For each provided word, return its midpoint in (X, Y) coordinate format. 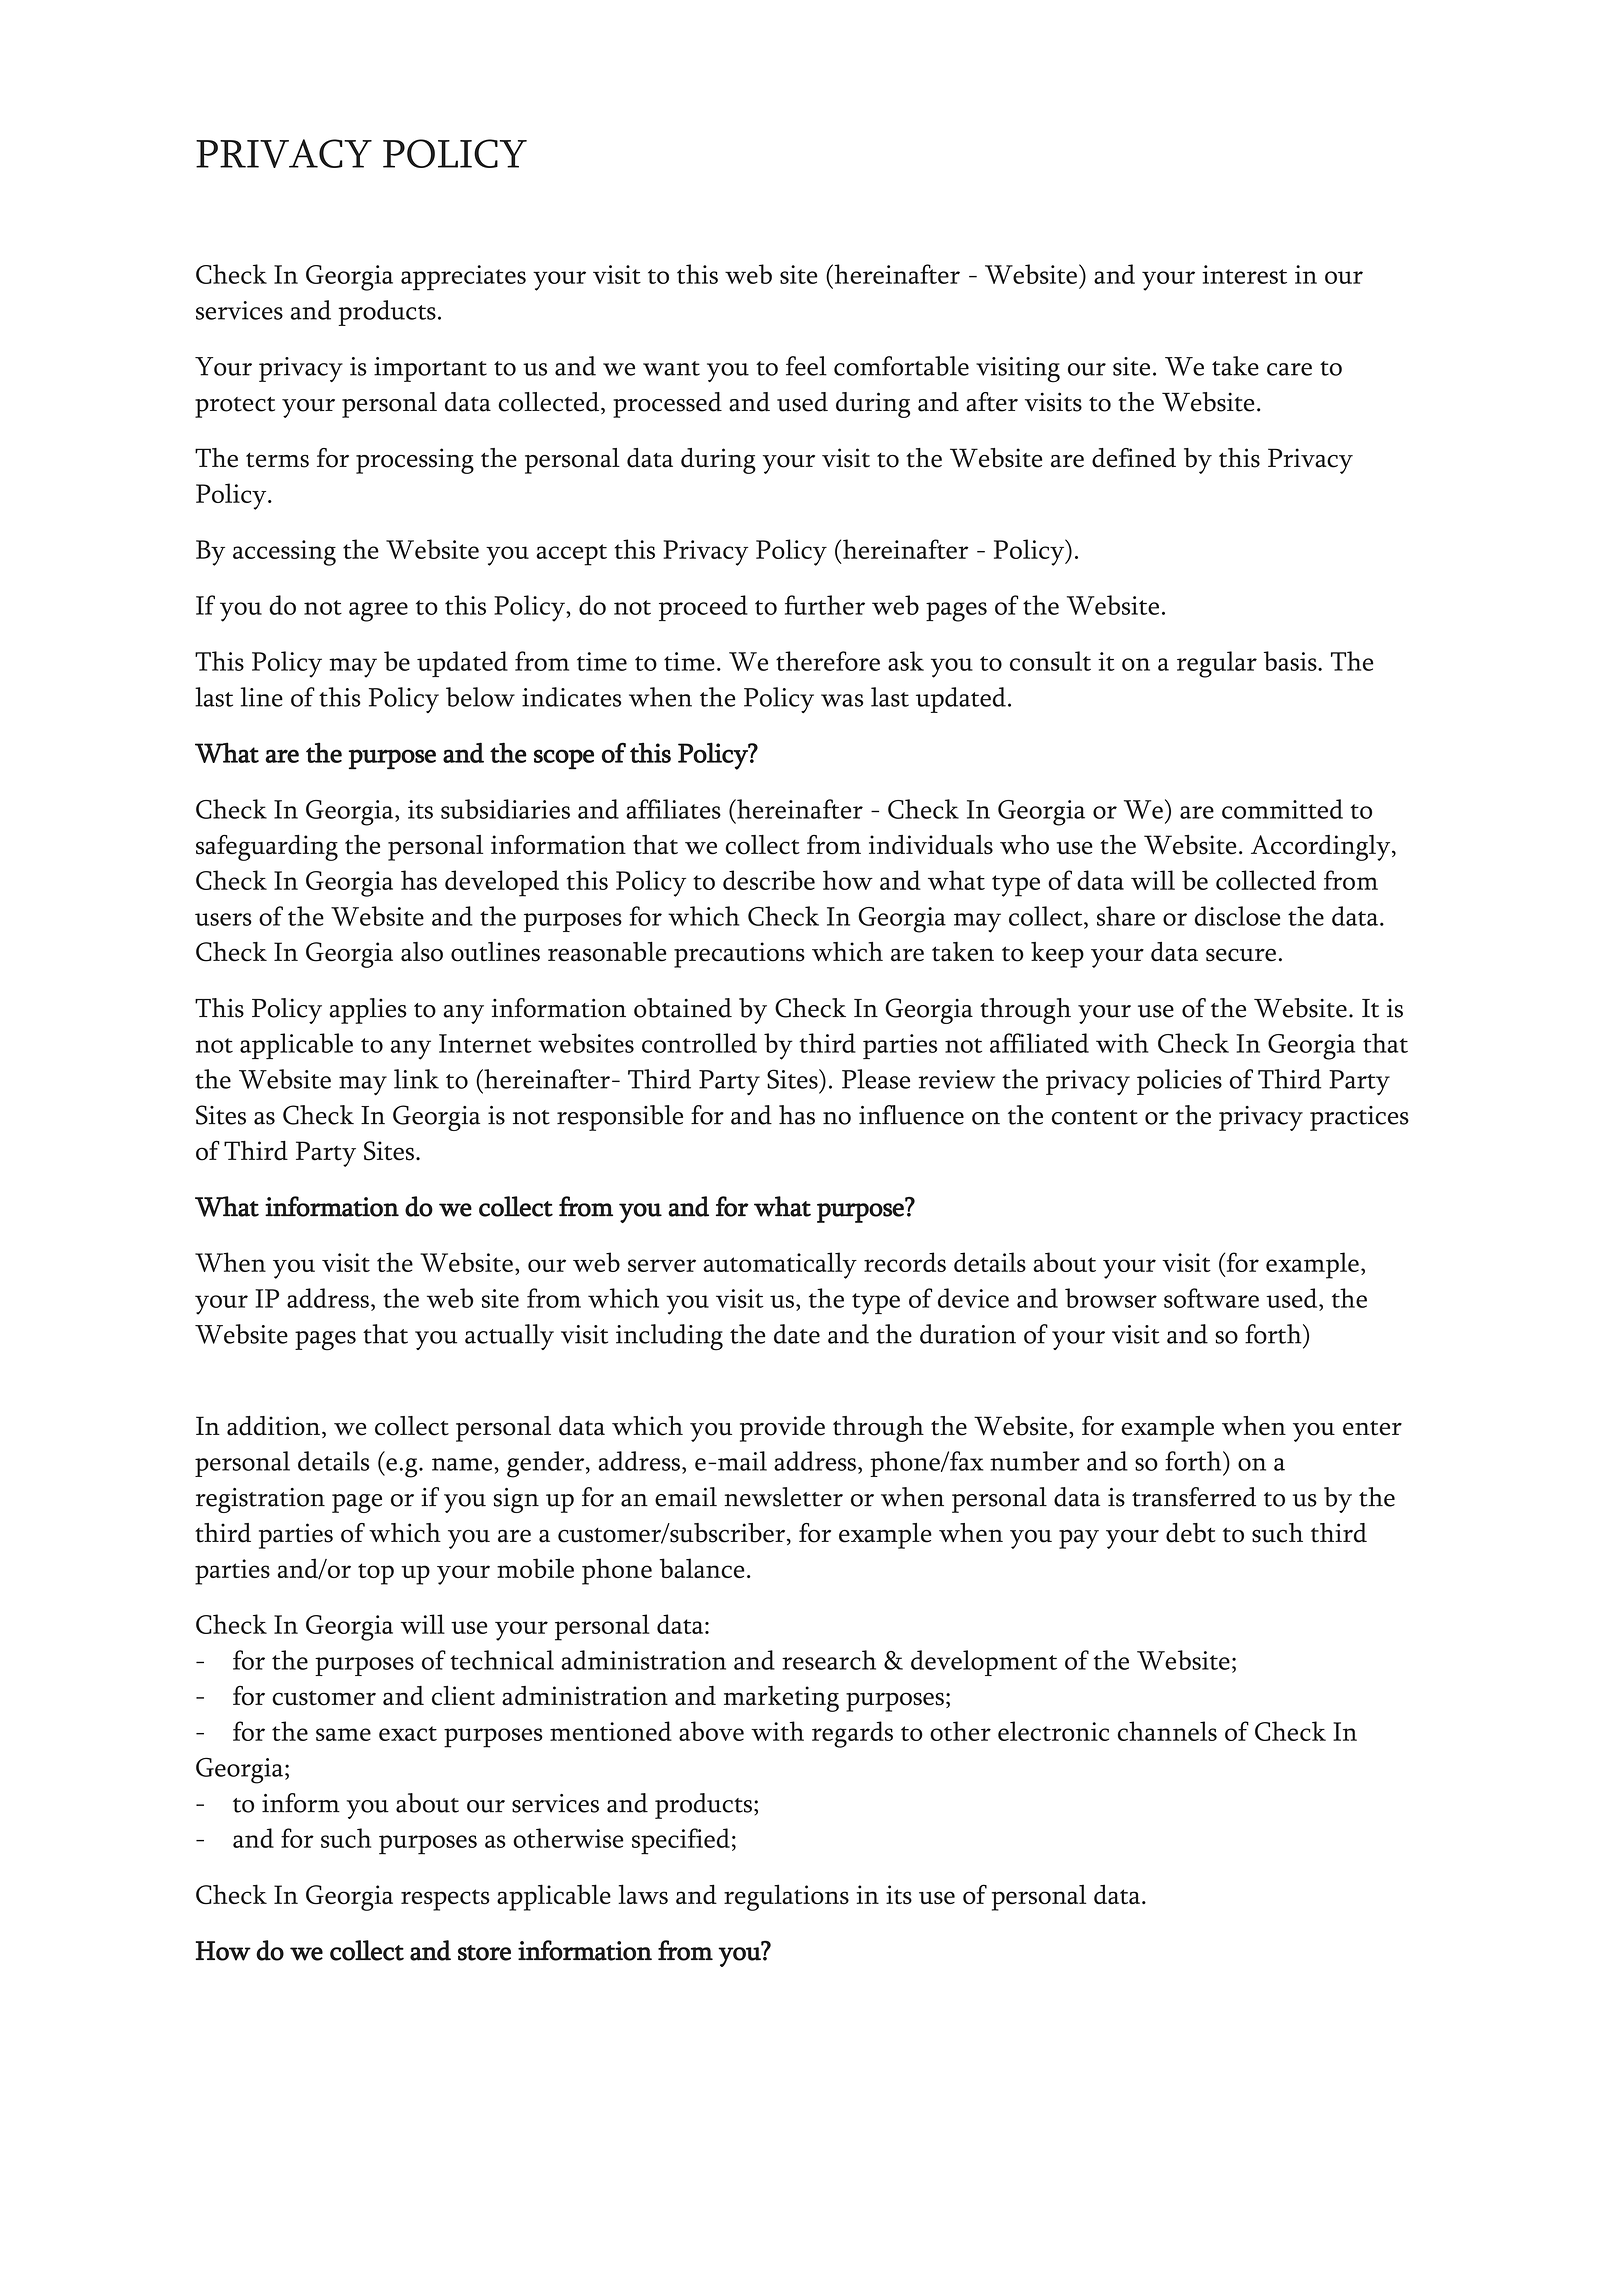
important (430, 369)
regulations (786, 1897)
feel (806, 366)
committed (1282, 809)
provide (782, 1429)
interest (1244, 274)
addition (275, 1427)
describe (769, 880)
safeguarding (267, 848)
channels (1167, 1731)
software (1211, 1298)
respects (445, 1900)
